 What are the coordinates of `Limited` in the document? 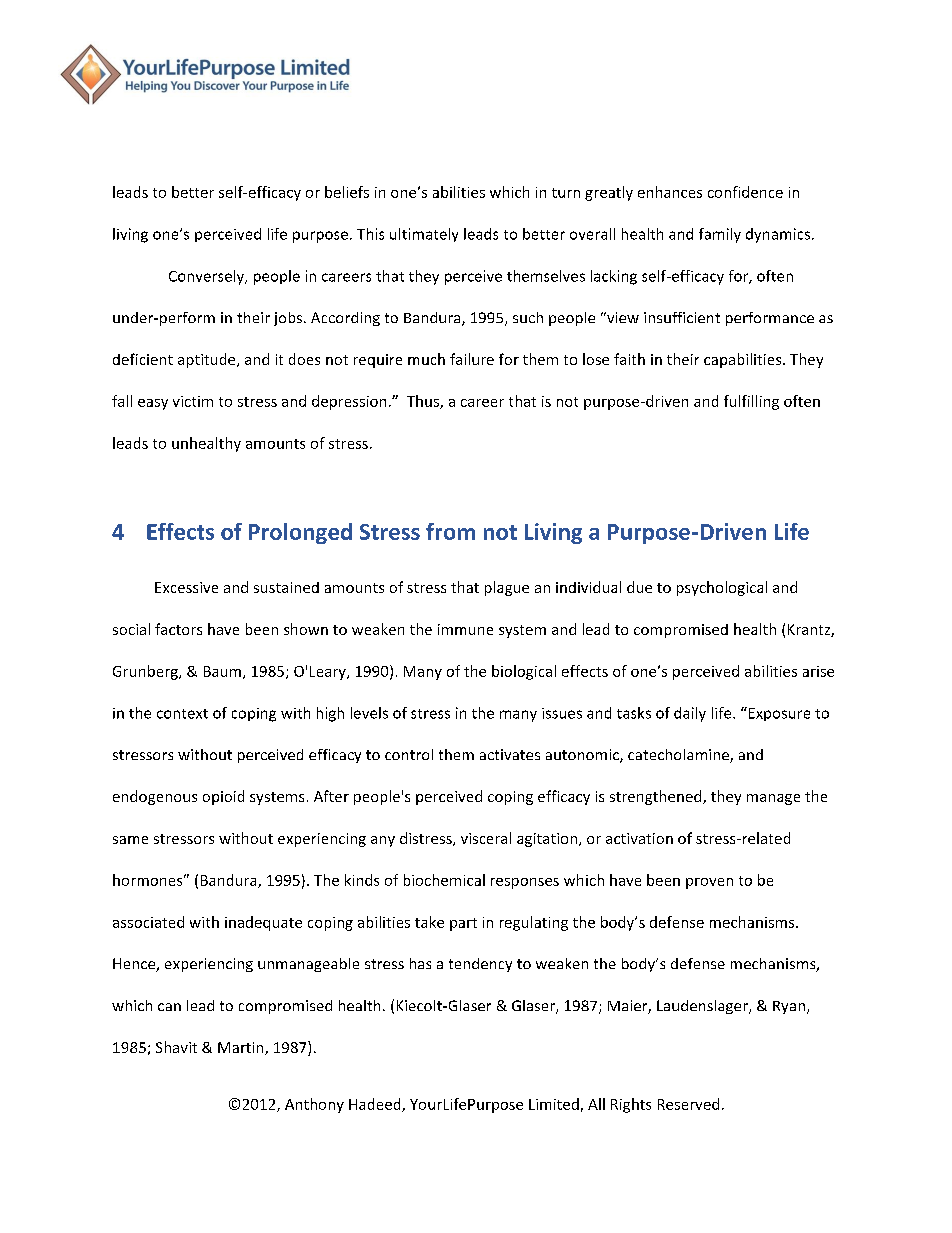 It's located at (554, 1104).
